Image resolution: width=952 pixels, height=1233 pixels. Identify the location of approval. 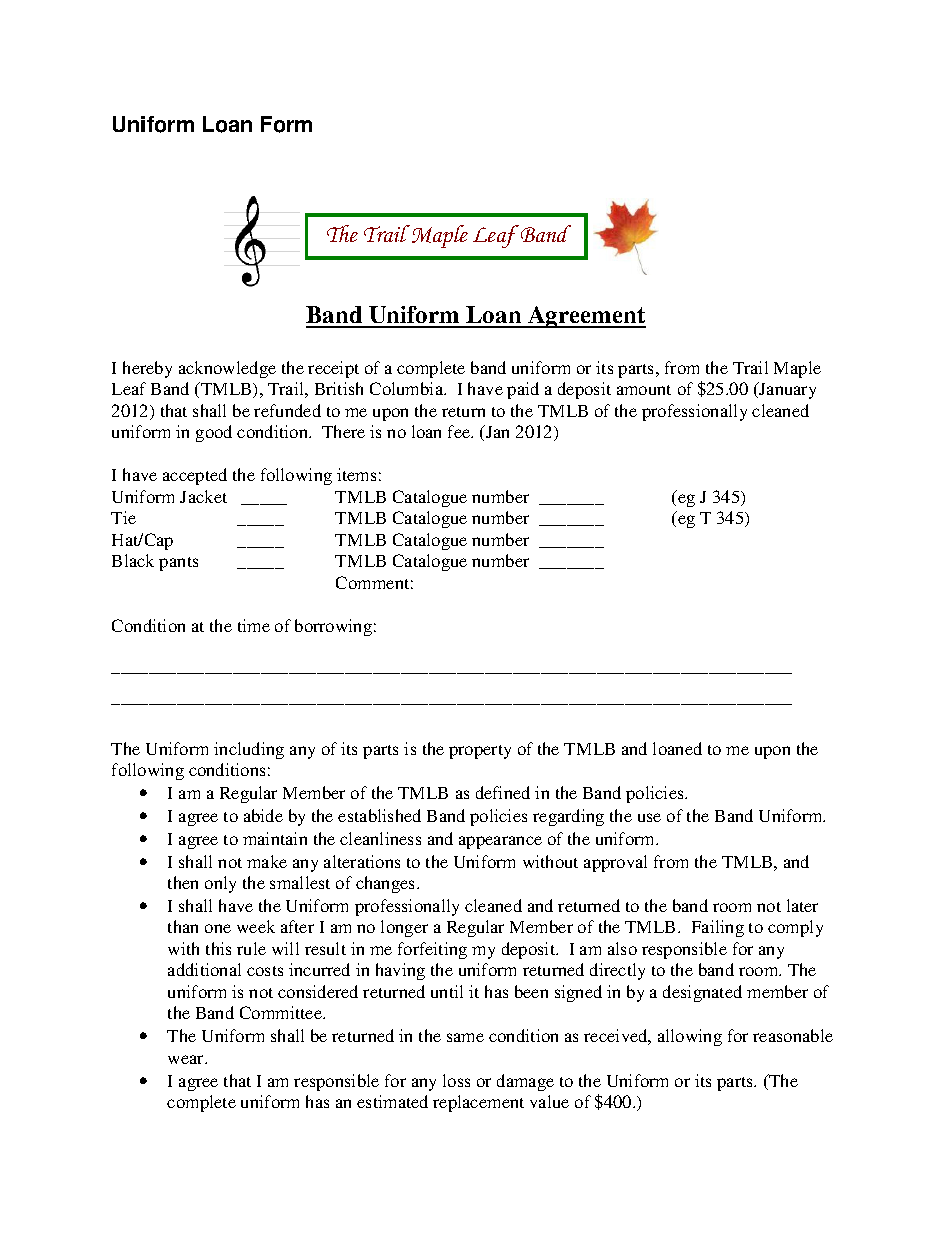
(615, 863).
